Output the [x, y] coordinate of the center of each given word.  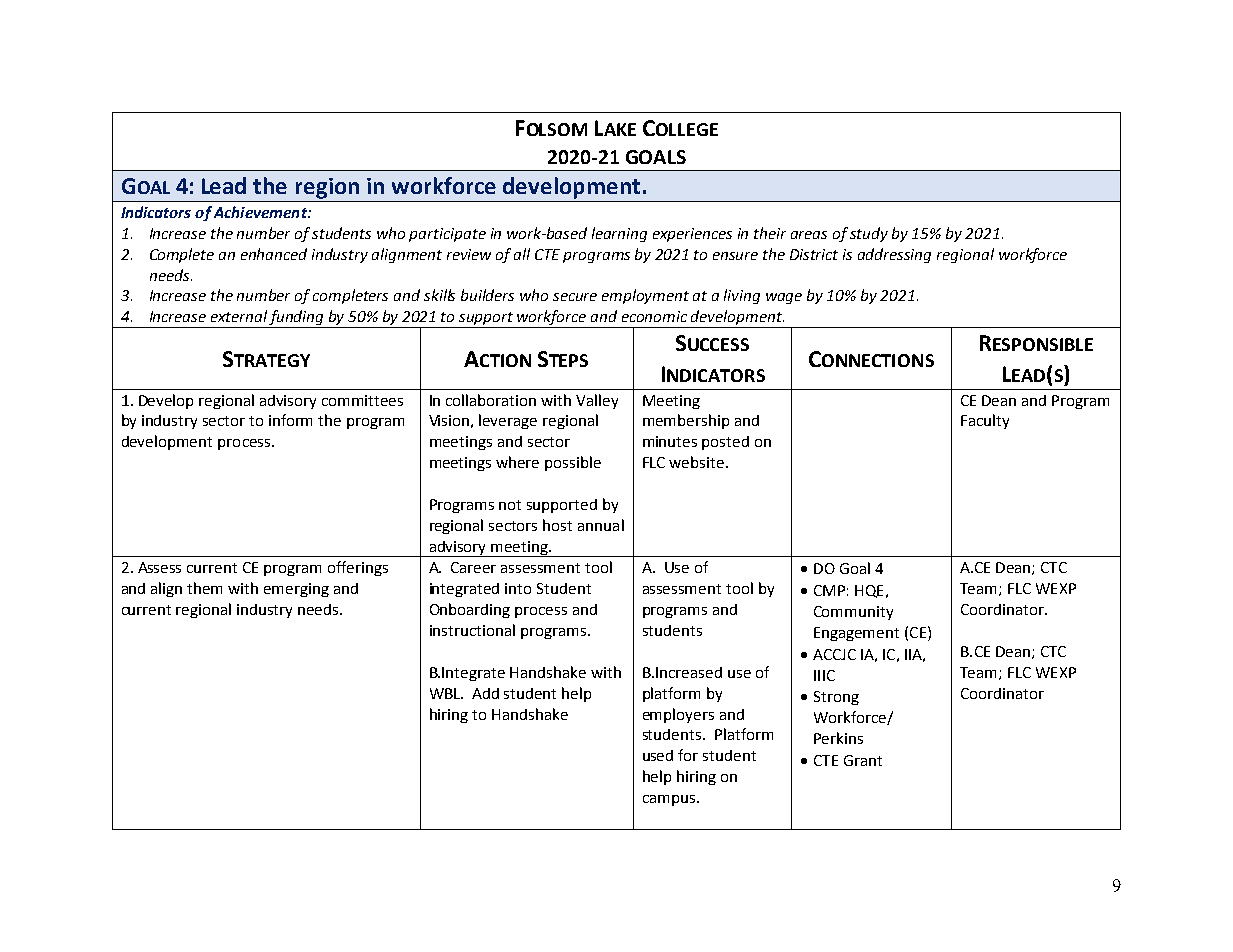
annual [601, 525]
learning [619, 234]
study [869, 234]
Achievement [261, 212]
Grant [863, 760]
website [696, 462]
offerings [358, 568]
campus [669, 800]
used [658, 755]
